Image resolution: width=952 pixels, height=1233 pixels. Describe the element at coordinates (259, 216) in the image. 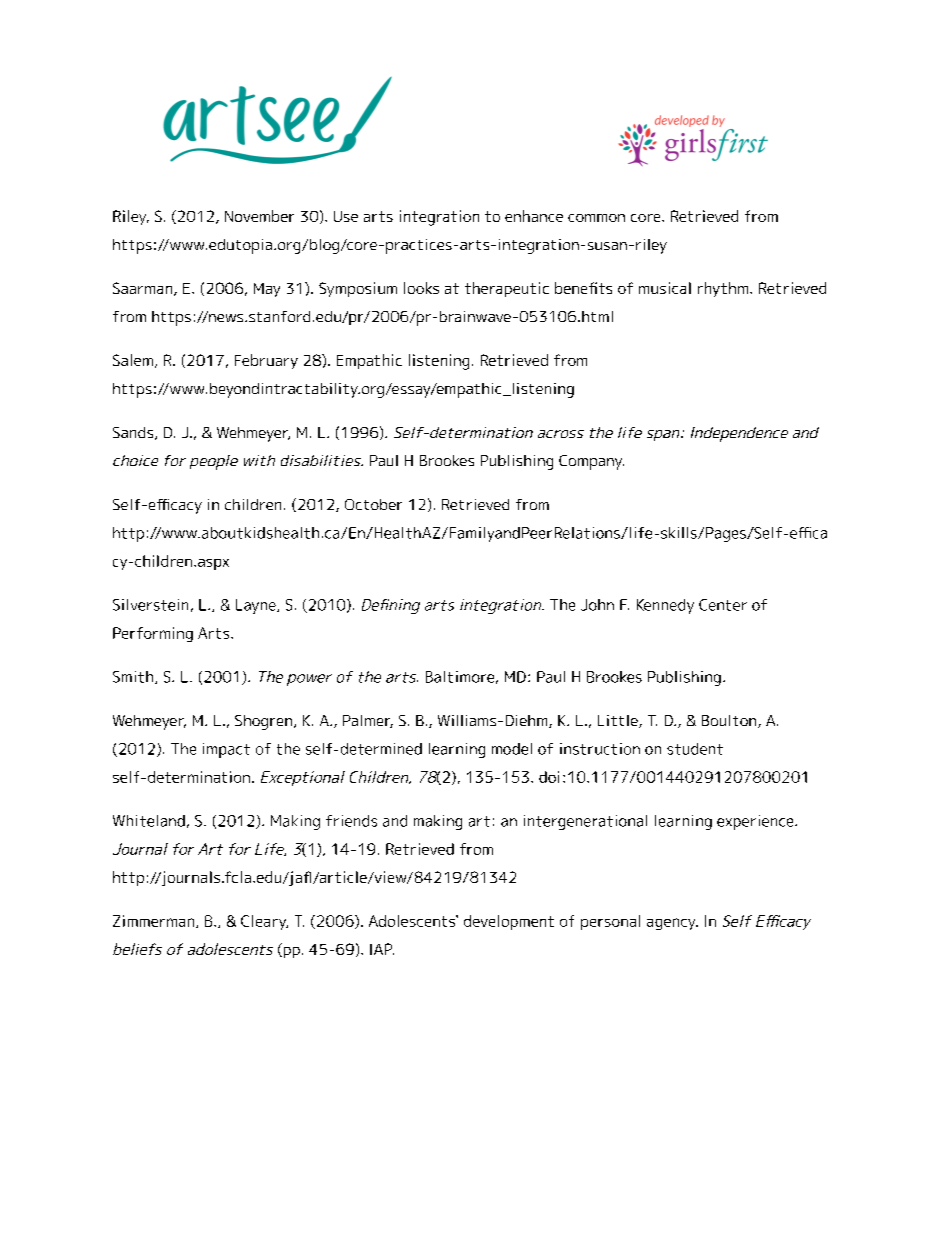

I see `November` at that location.
